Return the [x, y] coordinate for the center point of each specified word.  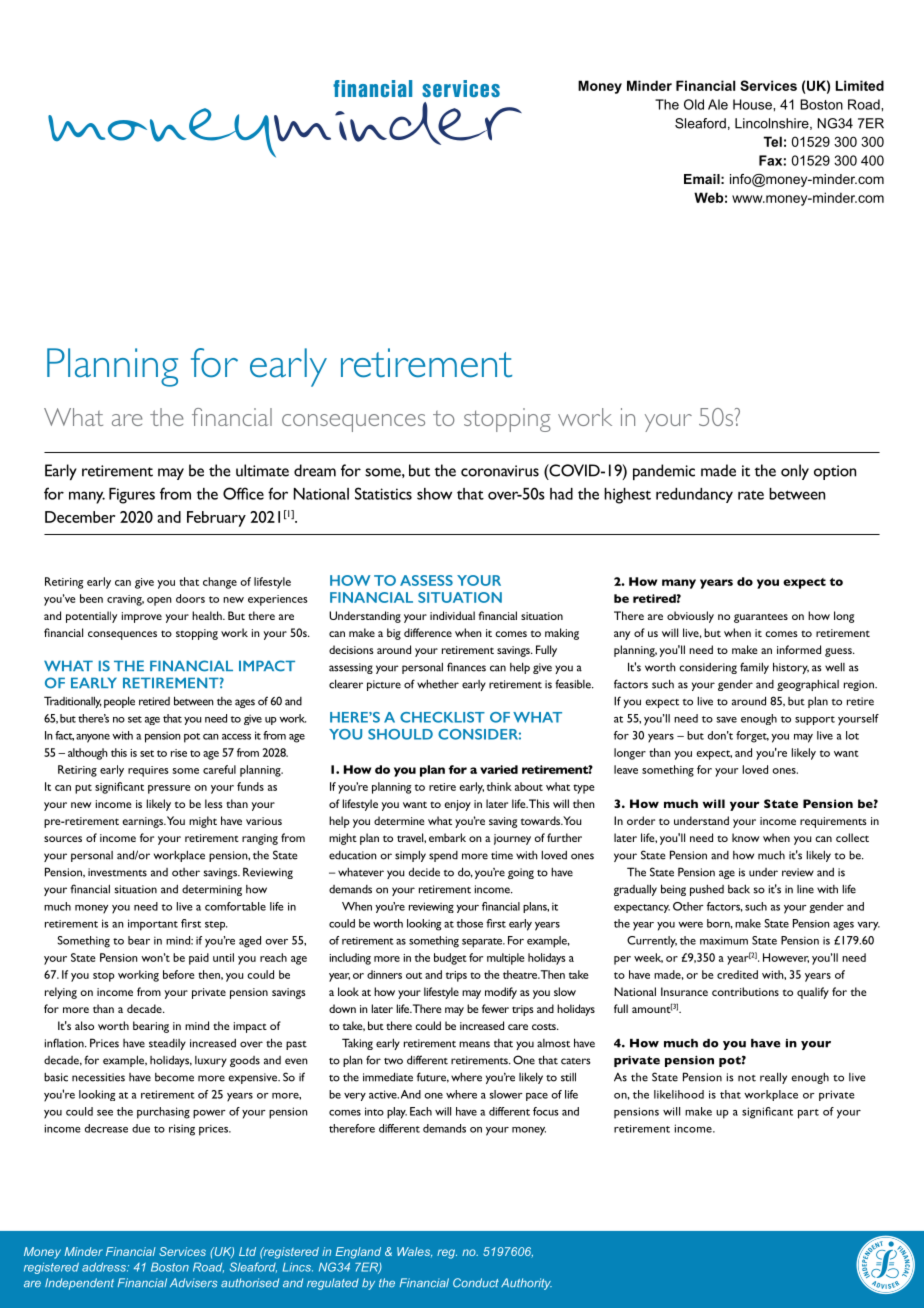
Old [694, 104]
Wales [414, 1252]
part [808, 1114]
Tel [772, 141]
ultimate [262, 470]
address [105, 1267]
